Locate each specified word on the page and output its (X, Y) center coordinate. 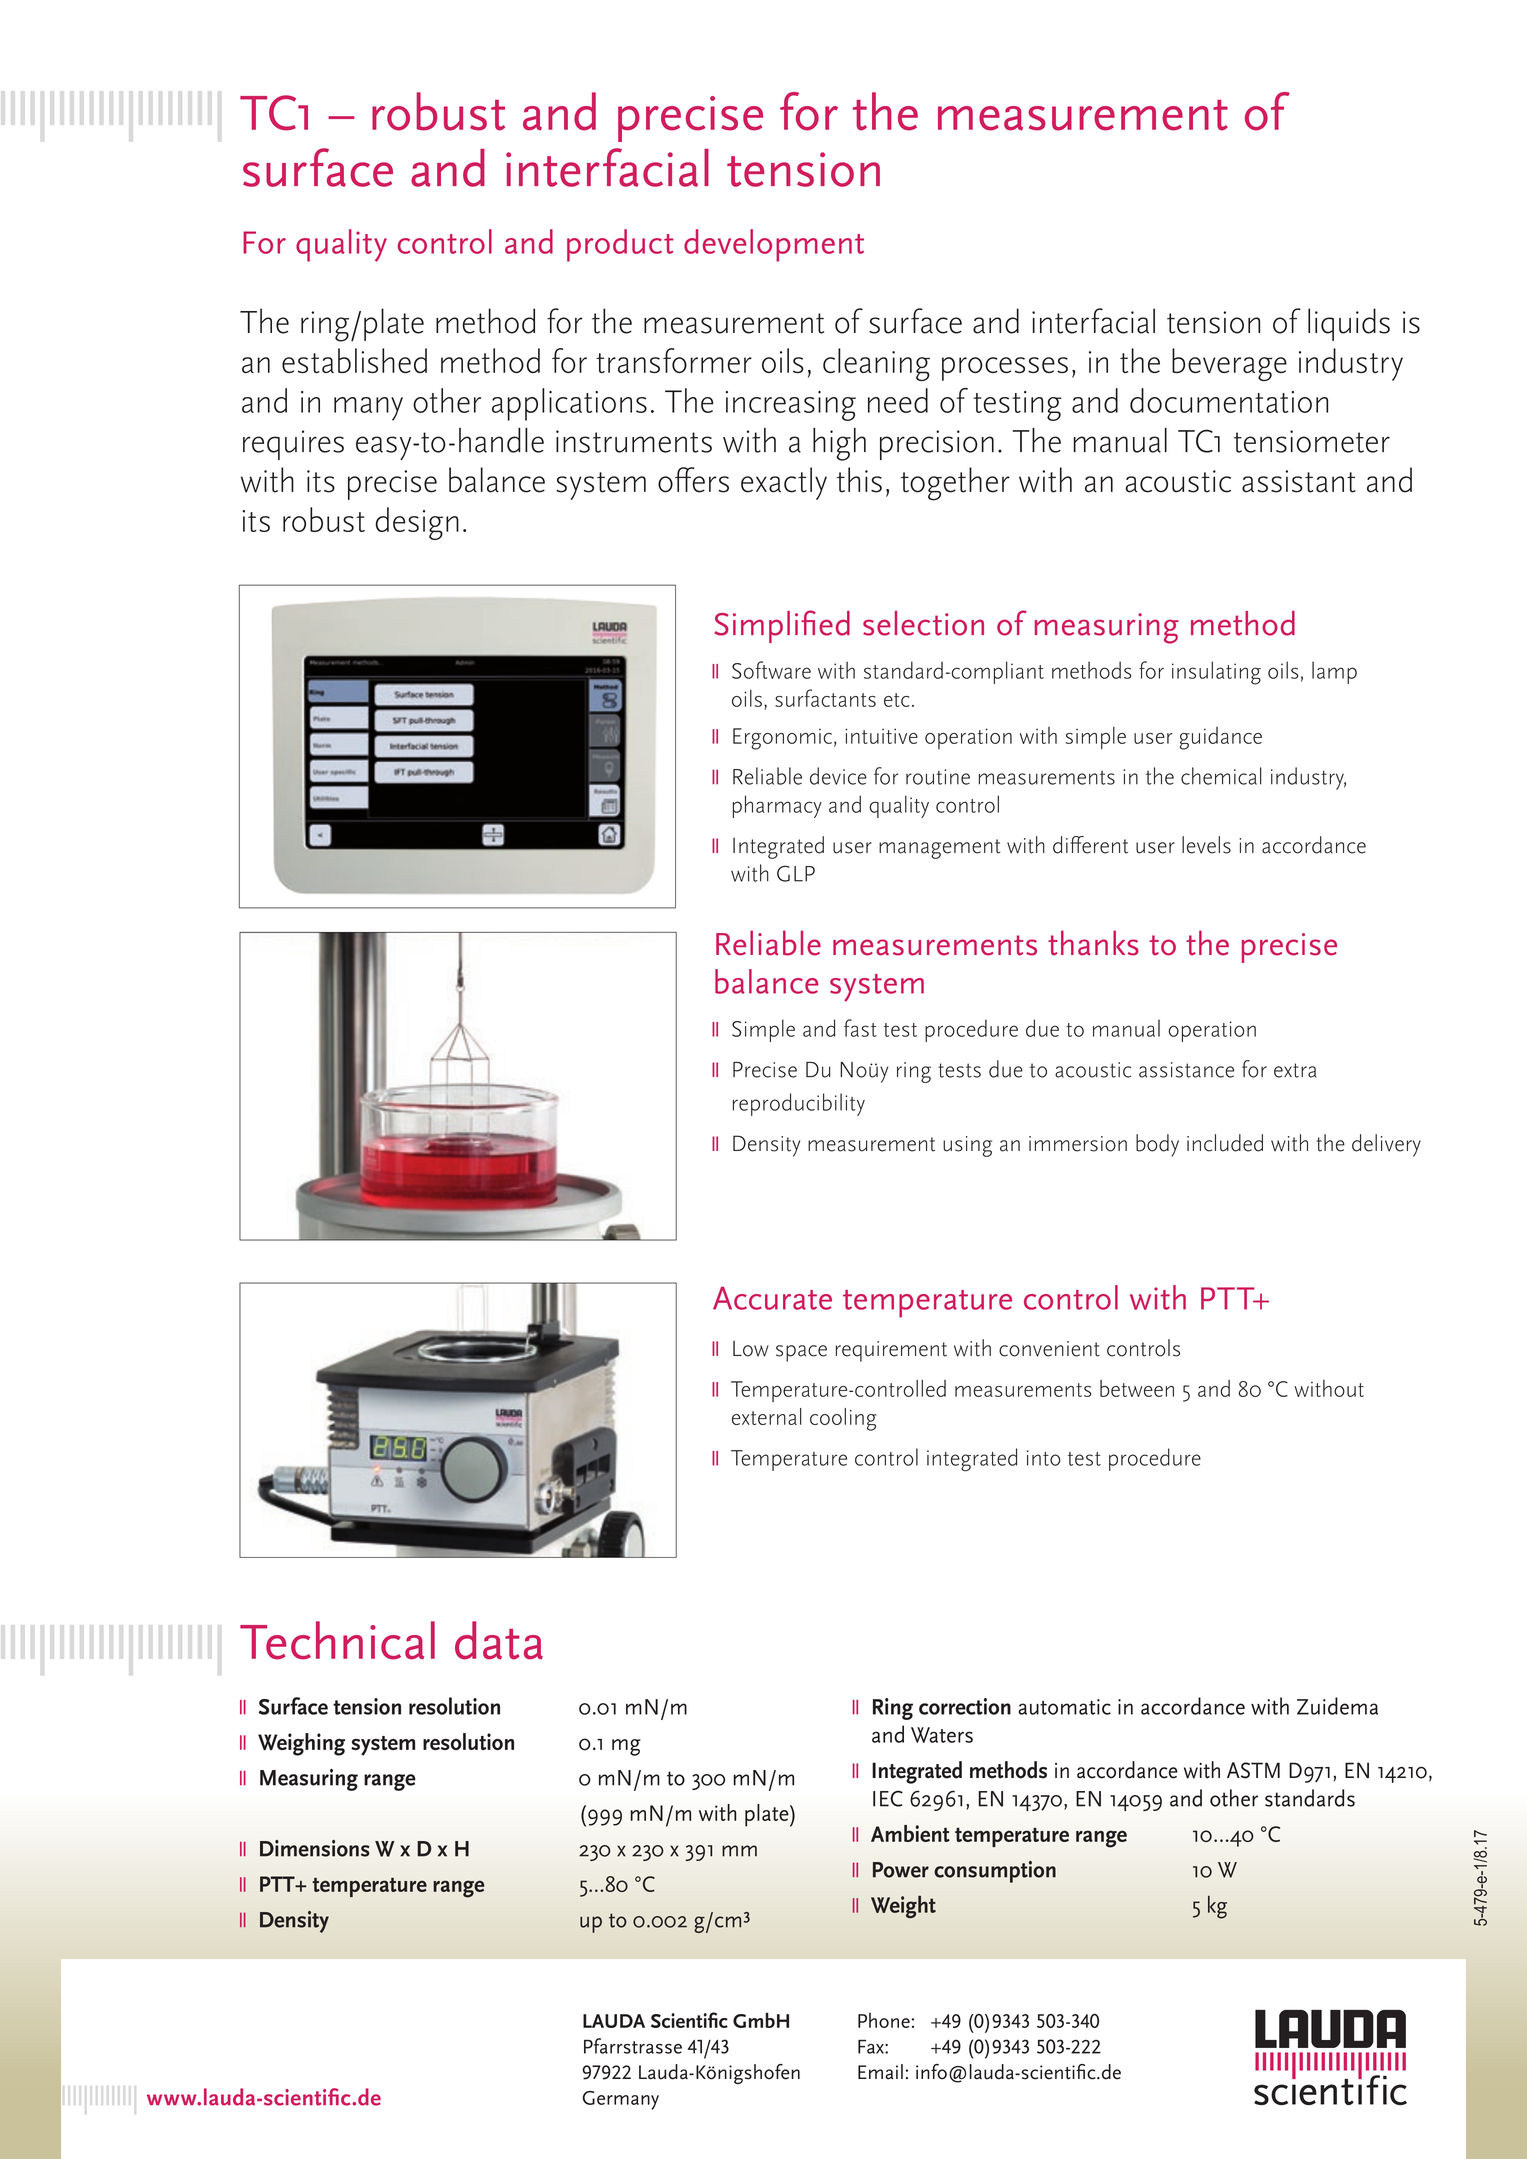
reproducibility (799, 1104)
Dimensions (315, 1848)
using (967, 1146)
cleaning (876, 364)
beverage (1229, 364)
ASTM (1253, 1770)
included (1225, 1143)
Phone (884, 2020)
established (354, 360)
